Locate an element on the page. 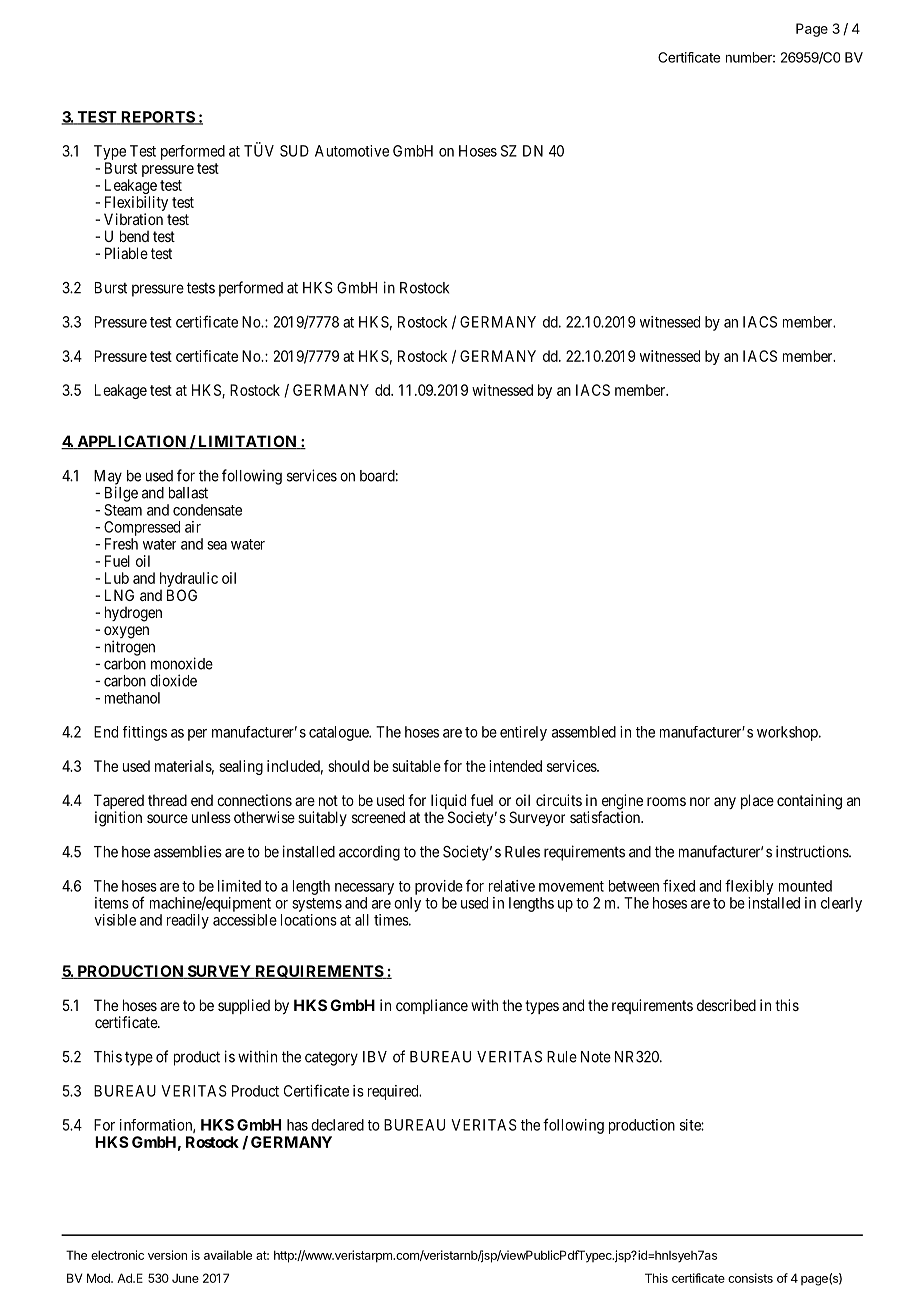 The height and width of the document is (1308, 924). SUD is located at coordinates (294, 151).
